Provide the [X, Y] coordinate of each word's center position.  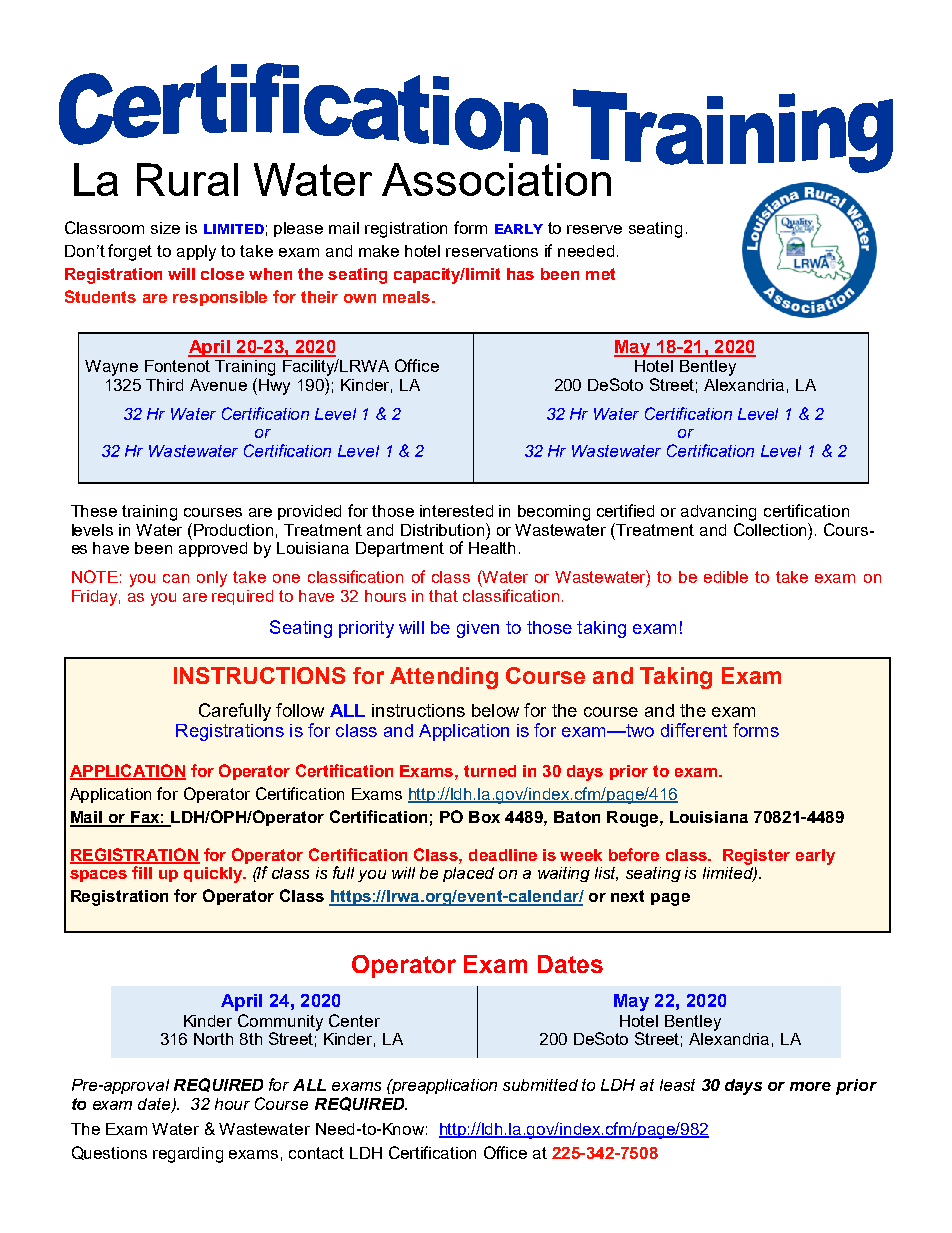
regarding [188, 1155]
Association [496, 179]
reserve [594, 229]
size [165, 228]
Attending [444, 678]
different [694, 730]
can [176, 578]
